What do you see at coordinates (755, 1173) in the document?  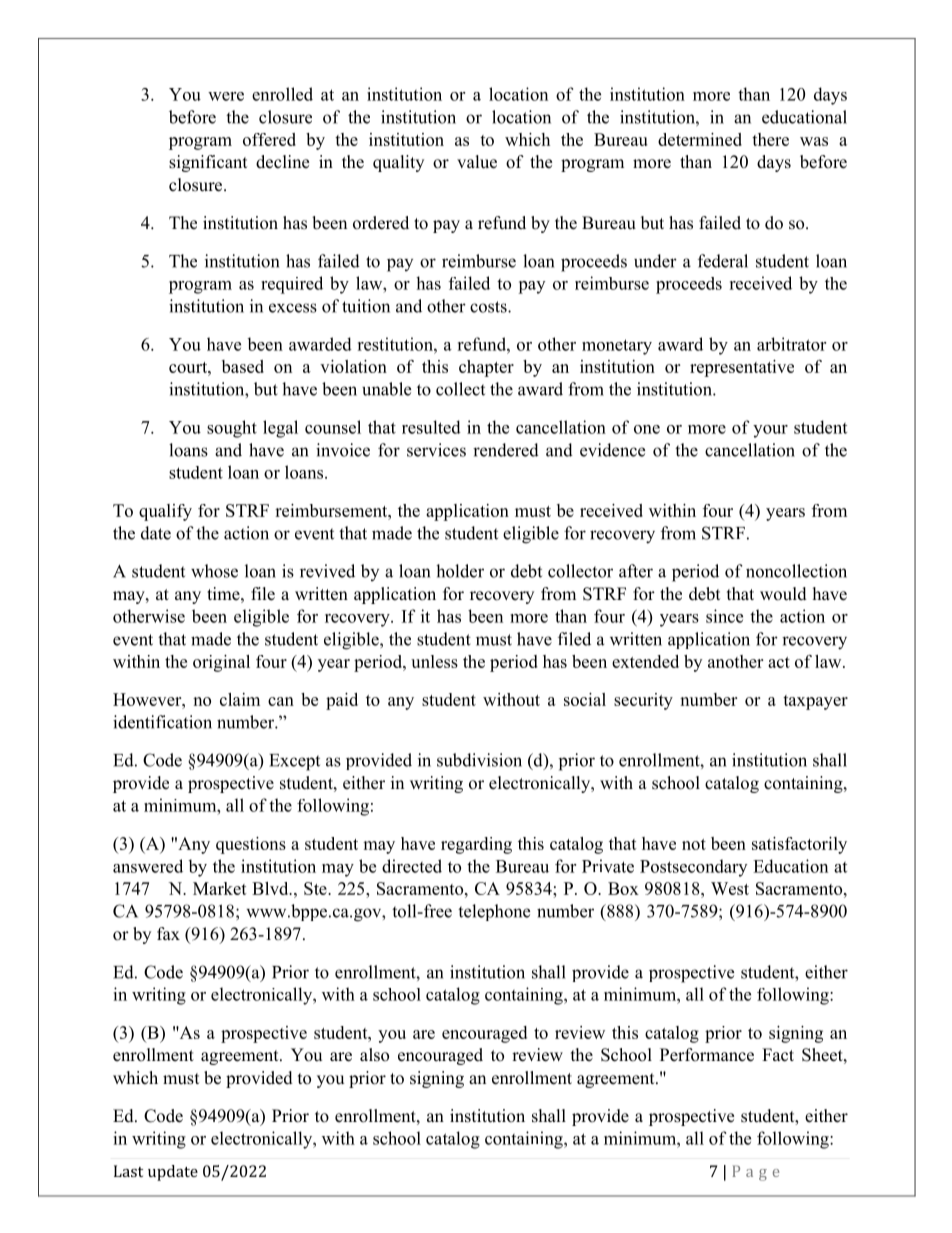 I see `Page` at bounding box center [755, 1173].
